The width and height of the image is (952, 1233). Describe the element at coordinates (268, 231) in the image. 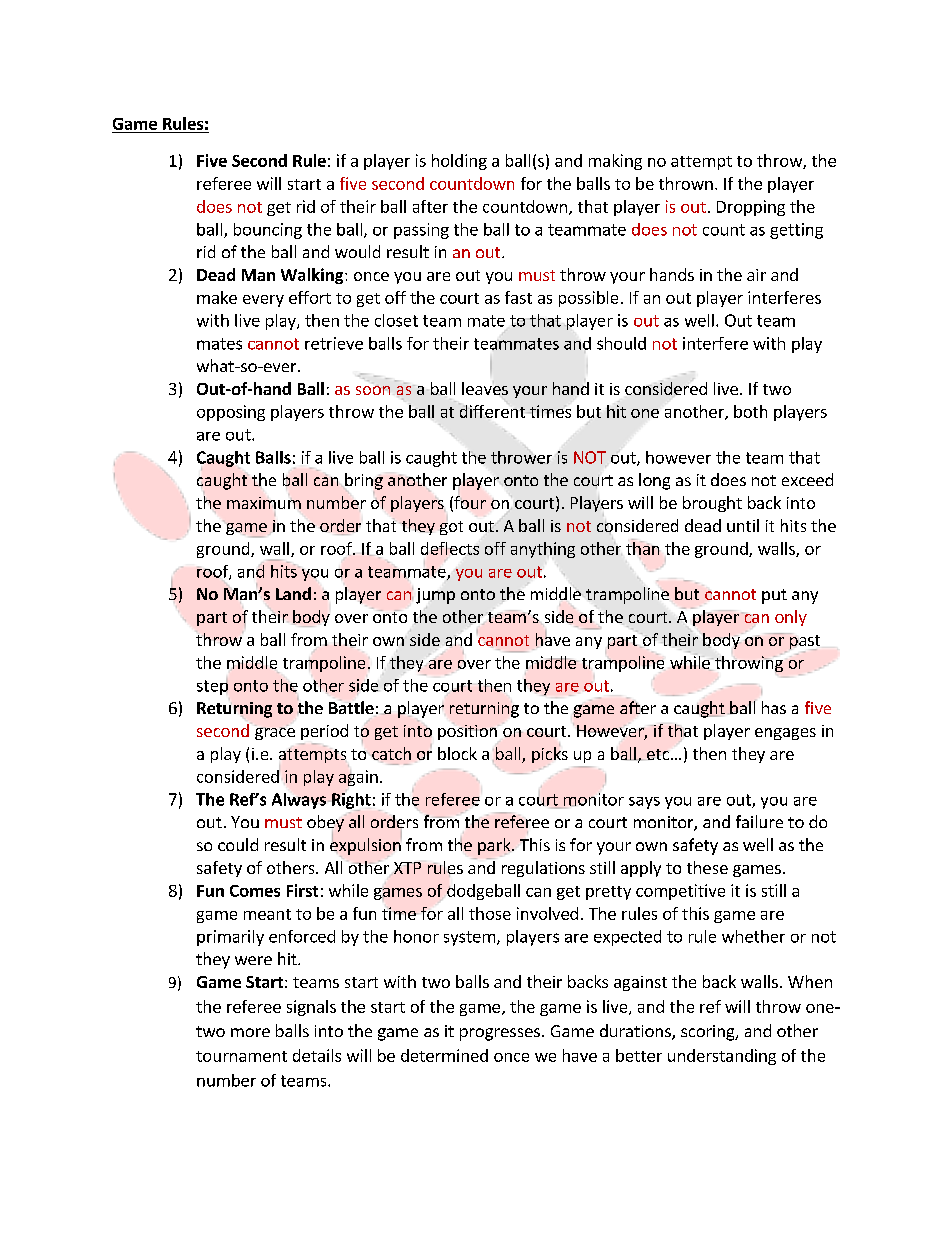

I see `bouncing` at that location.
